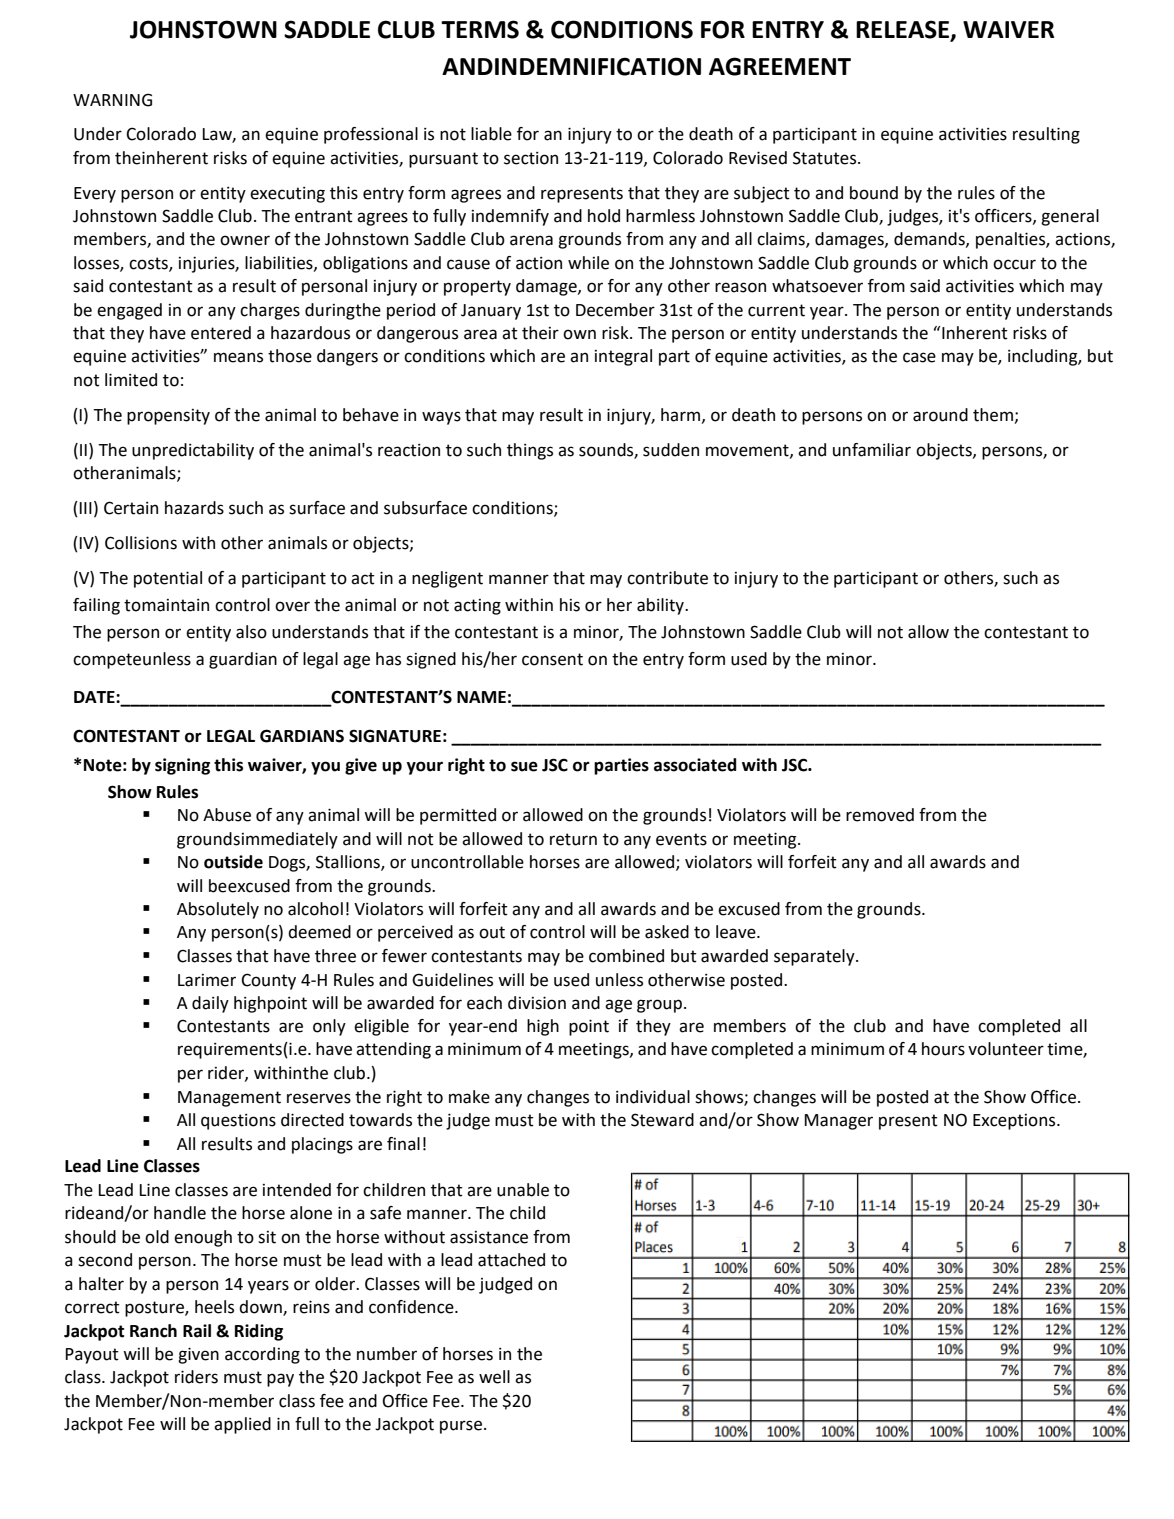  I want to click on well, so click(494, 1377).
